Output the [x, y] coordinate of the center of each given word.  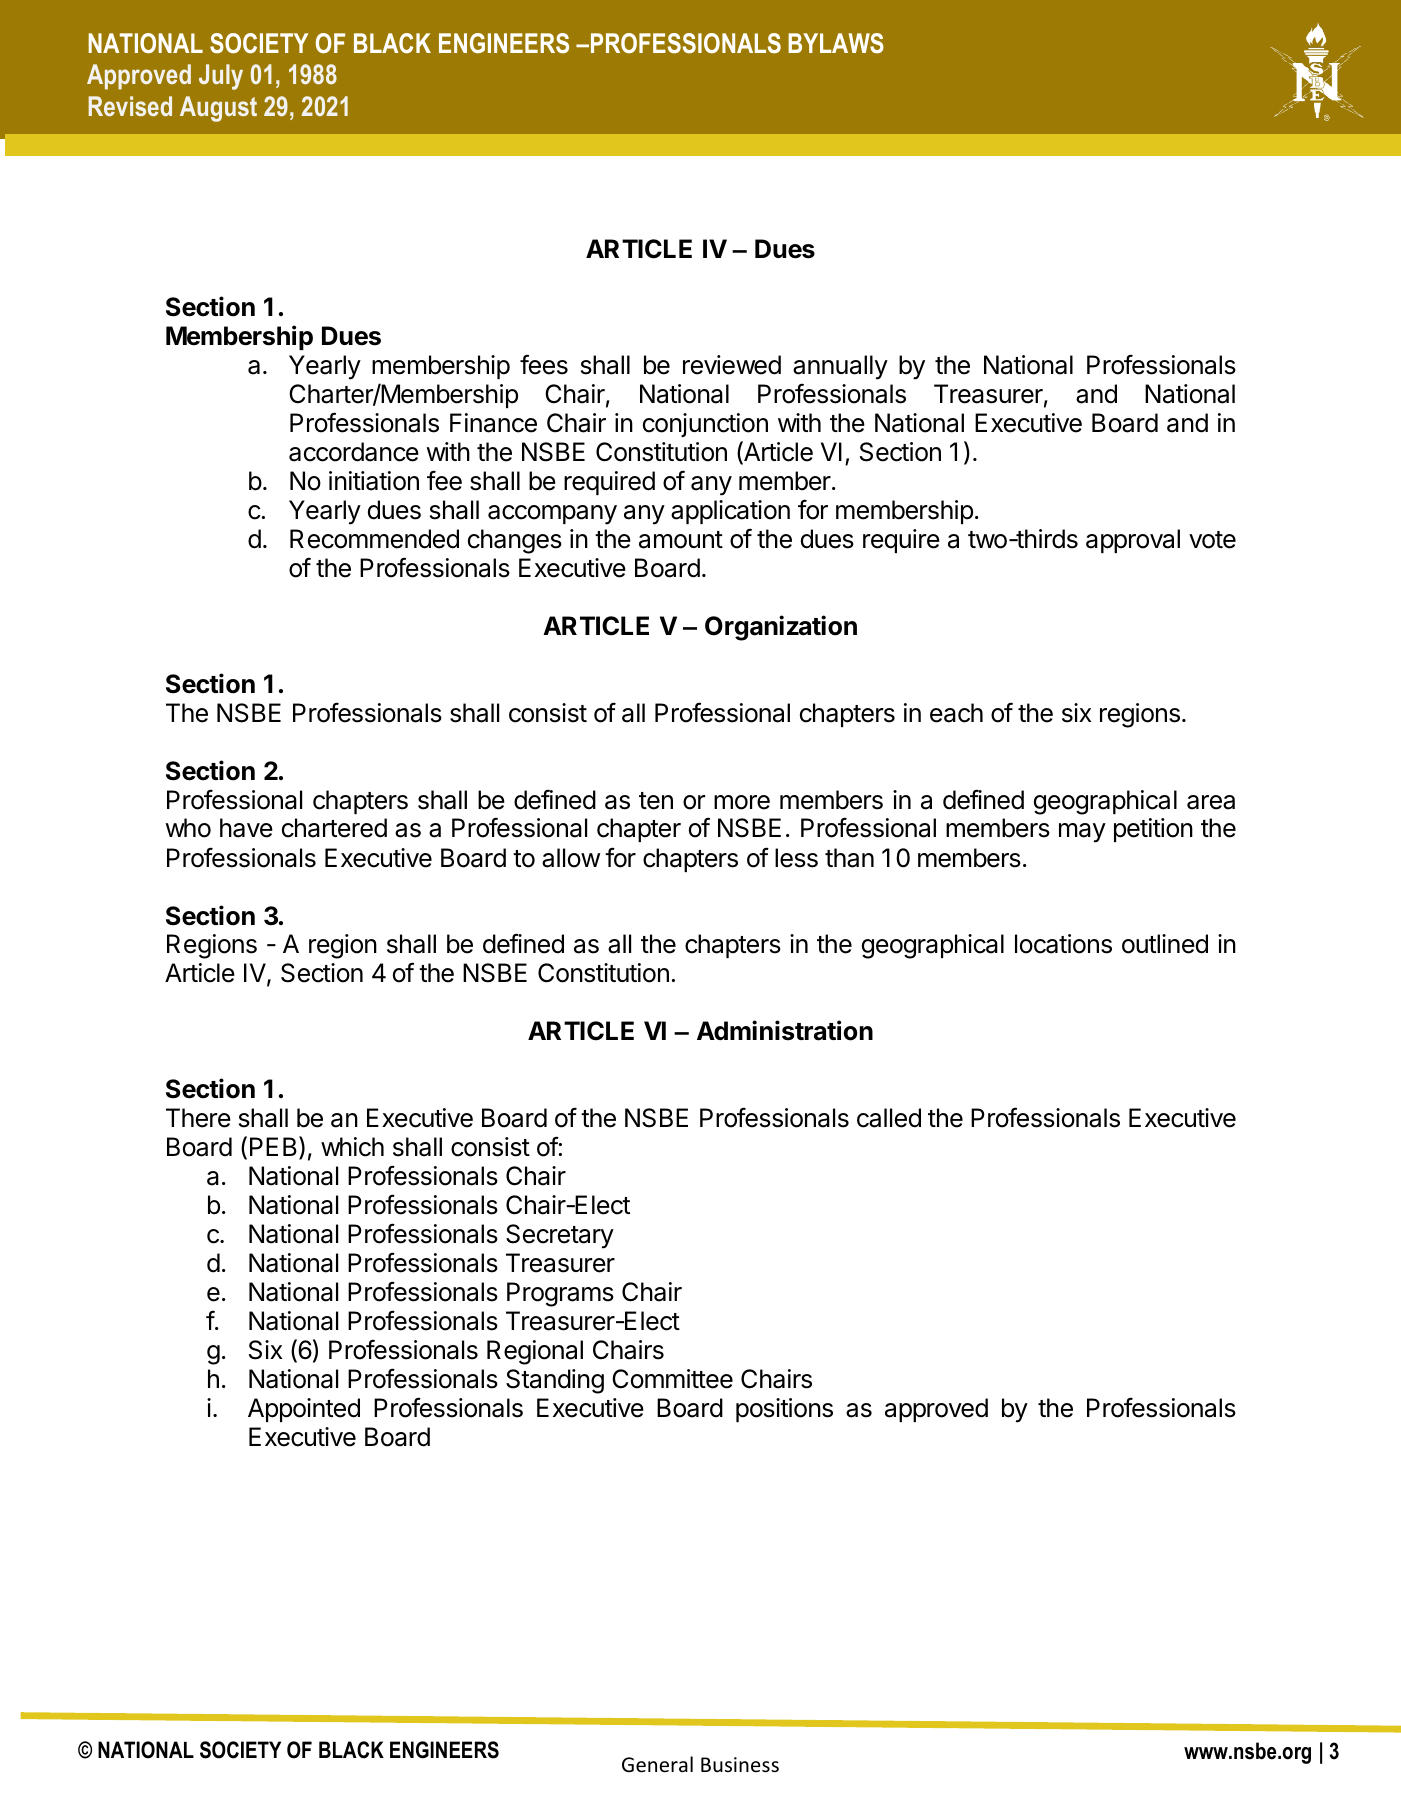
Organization [781, 628]
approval [1133, 541]
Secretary [560, 1236]
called [889, 1118]
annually [840, 367]
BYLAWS [836, 43]
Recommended [374, 539]
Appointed [304, 1410]
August [218, 109]
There [198, 1118]
